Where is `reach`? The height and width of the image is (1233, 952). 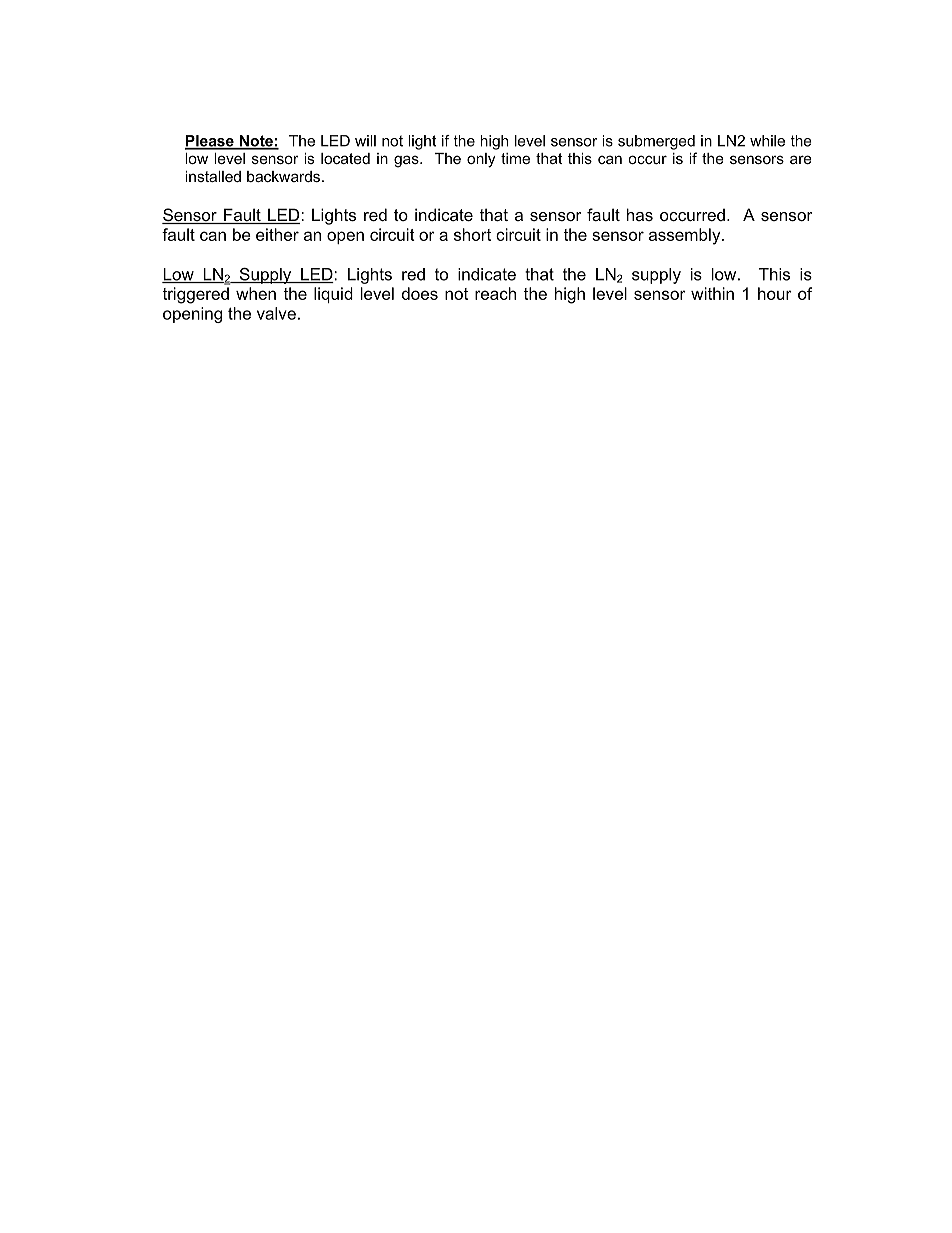
reach is located at coordinates (495, 293).
